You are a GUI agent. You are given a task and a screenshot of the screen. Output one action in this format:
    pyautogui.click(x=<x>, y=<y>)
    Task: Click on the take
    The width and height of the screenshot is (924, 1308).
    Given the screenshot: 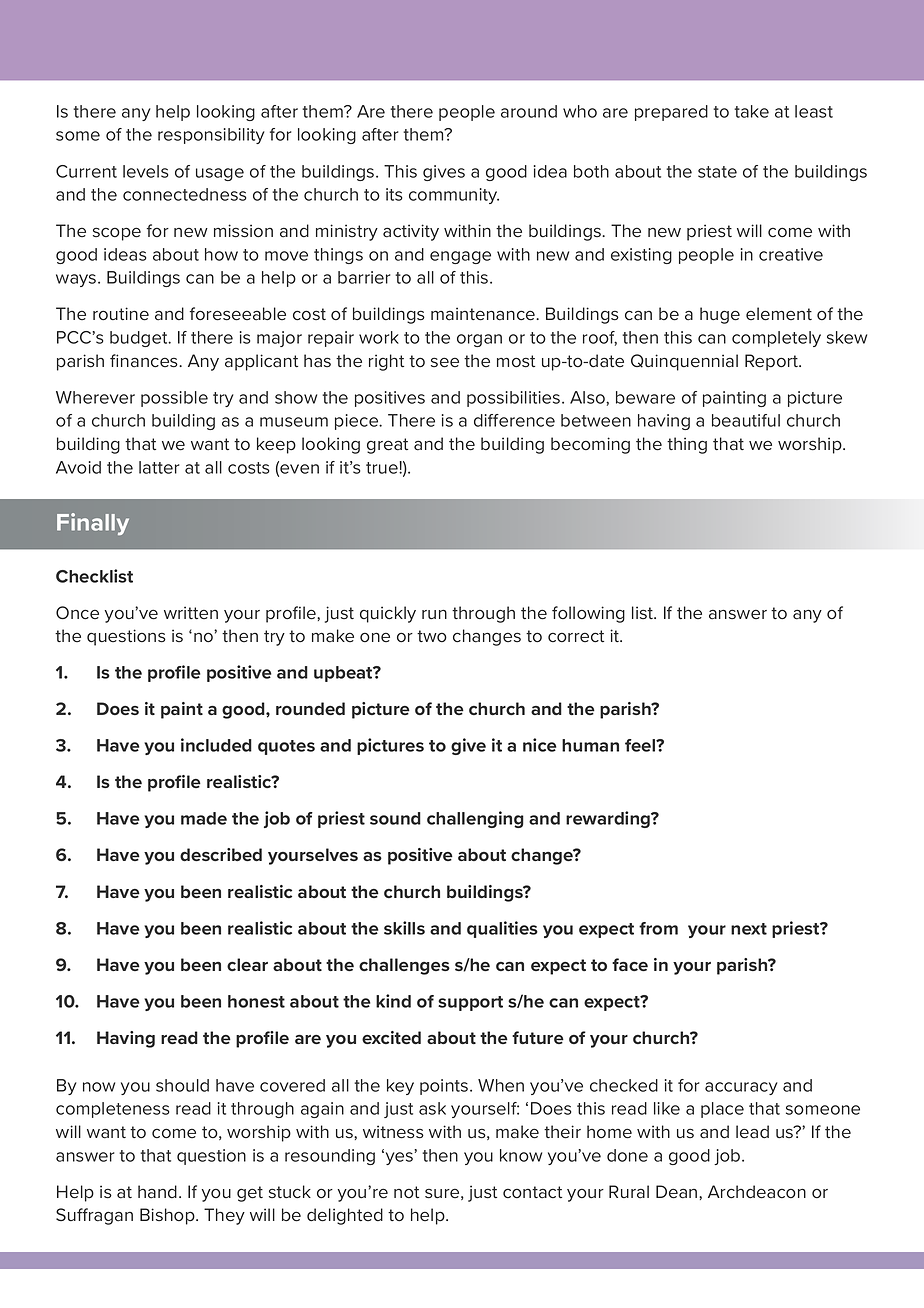 What is the action you would take?
    pyautogui.click(x=751, y=111)
